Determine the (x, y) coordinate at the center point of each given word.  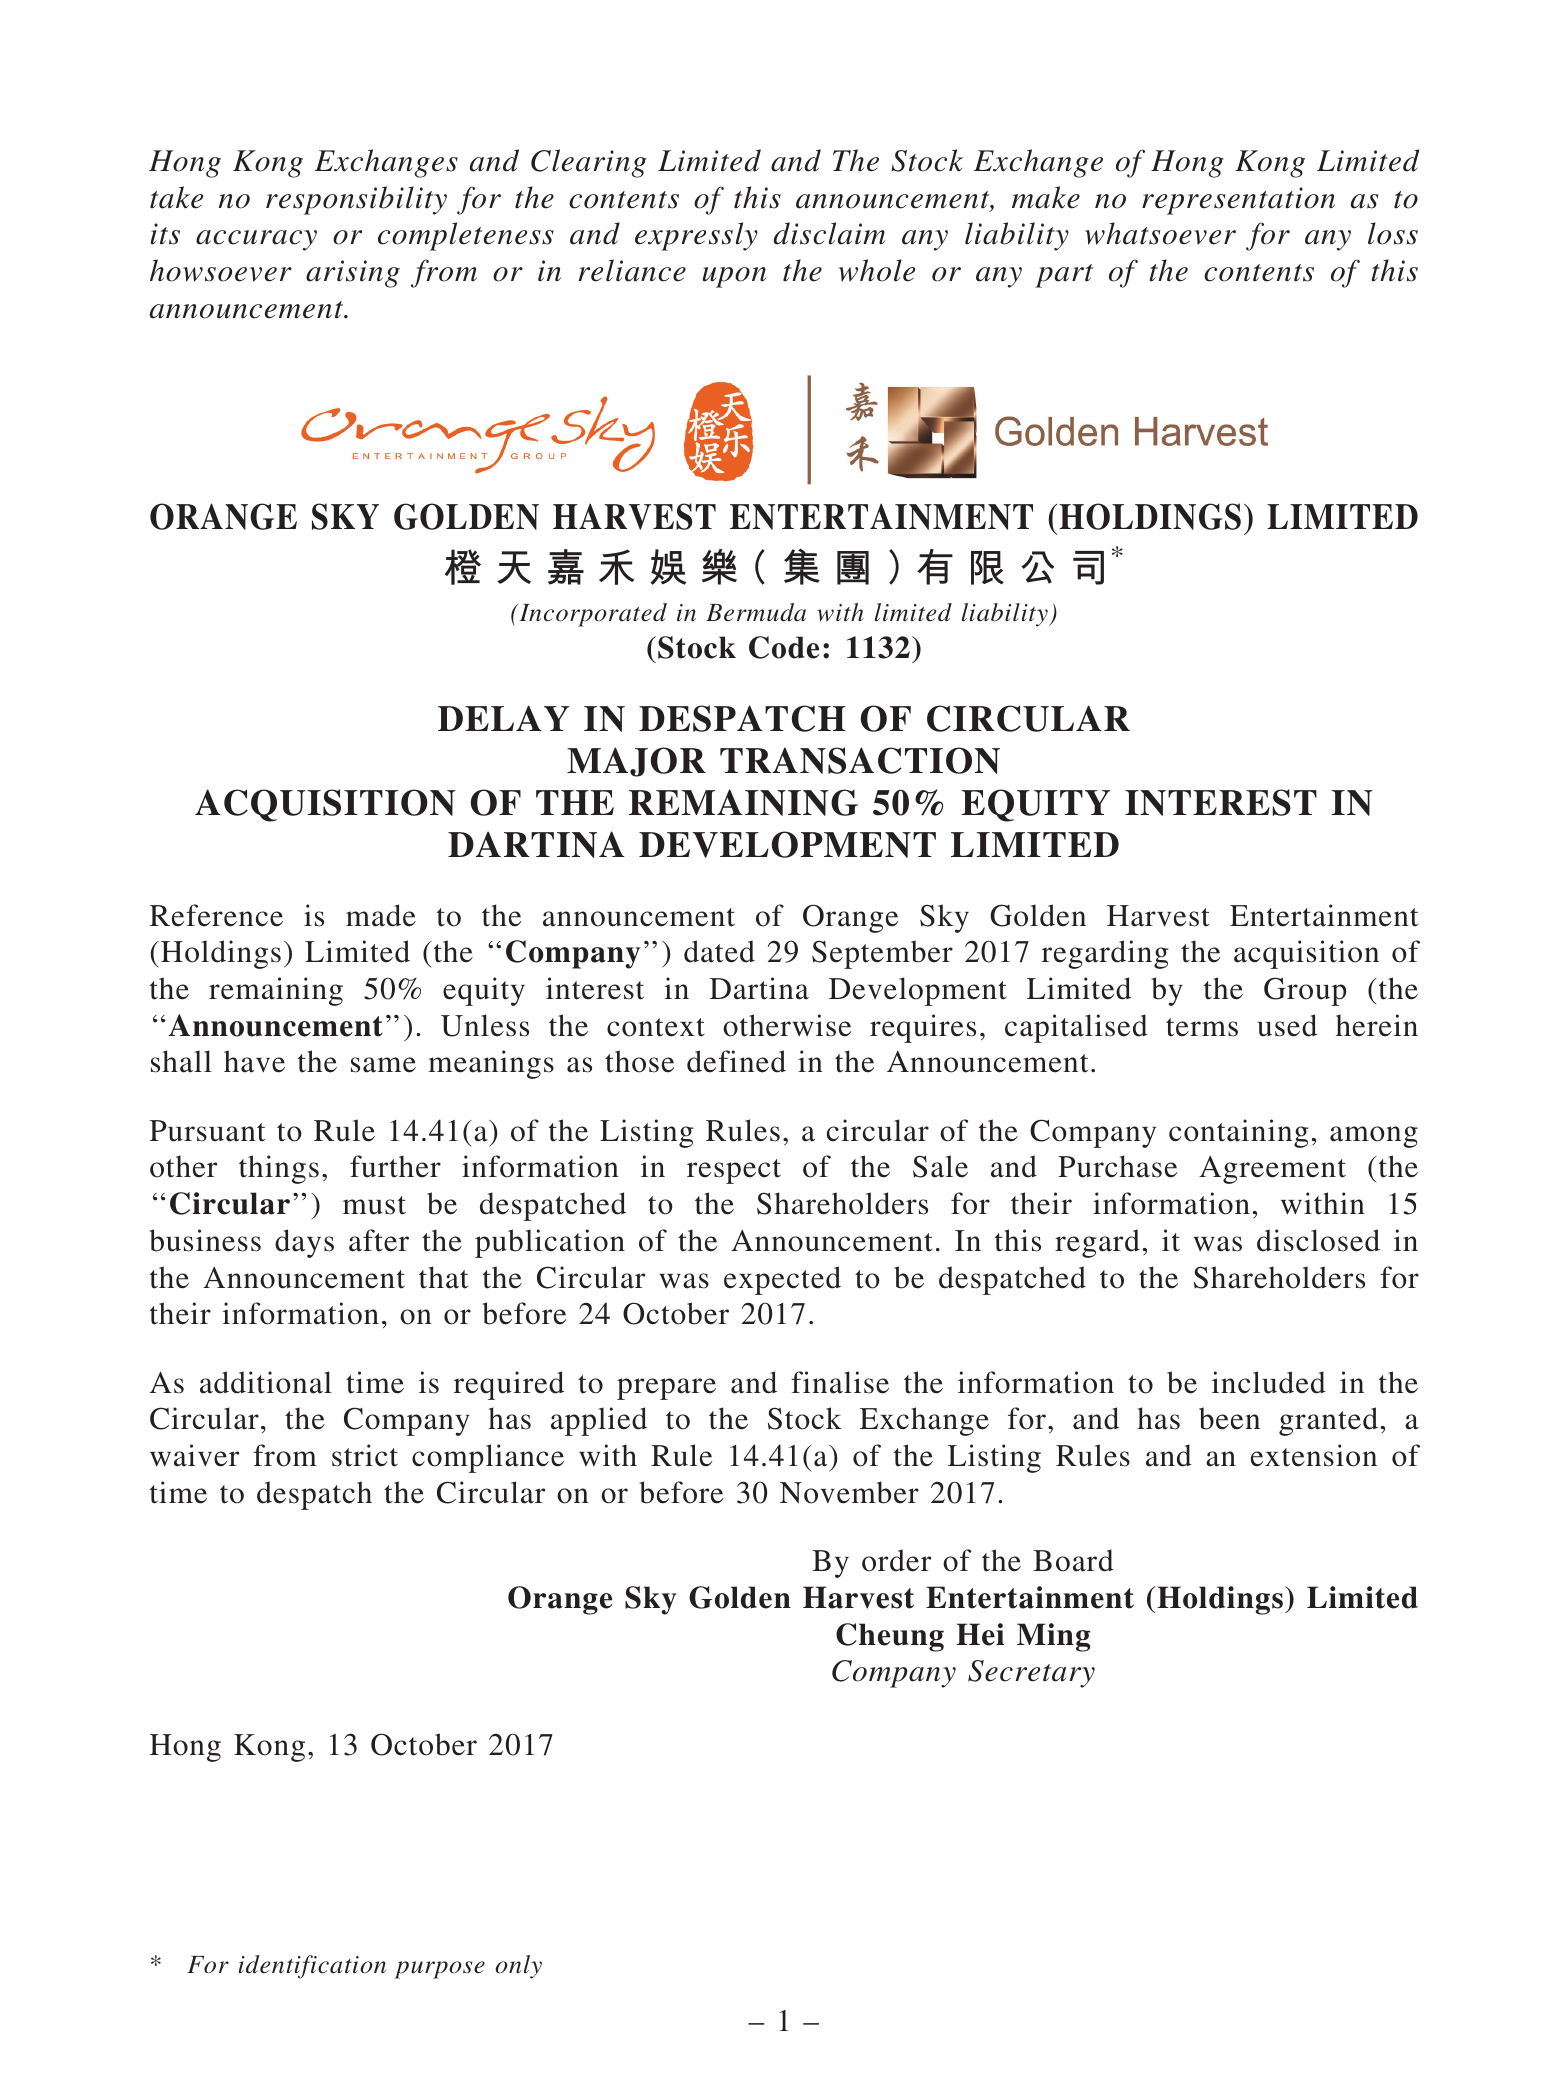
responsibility (356, 200)
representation (1238, 201)
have (254, 1061)
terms (1202, 1027)
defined (736, 1061)
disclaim (829, 233)
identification (312, 1967)
